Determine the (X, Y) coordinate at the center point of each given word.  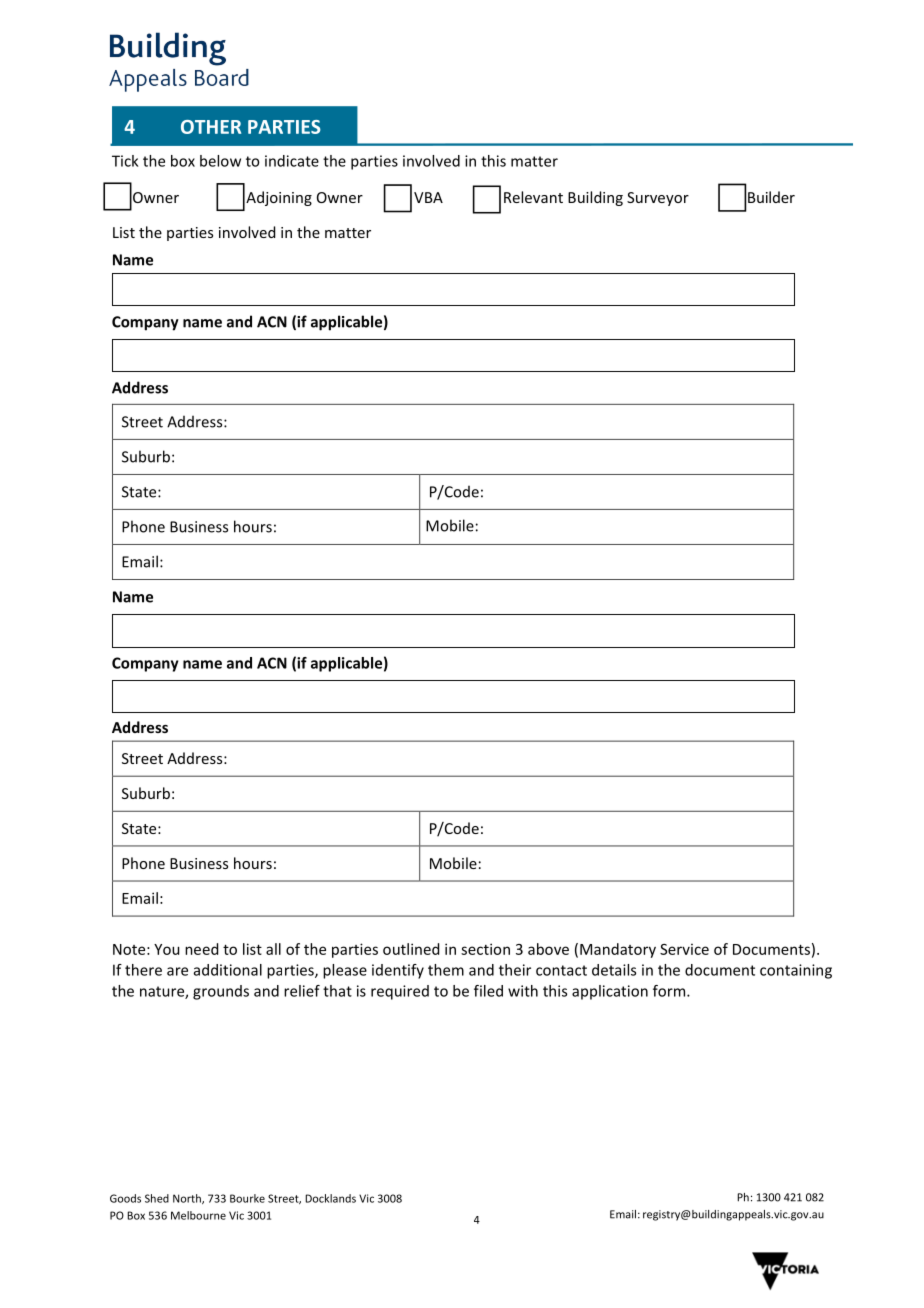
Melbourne (198, 1215)
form (670, 991)
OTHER (211, 127)
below (220, 161)
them (446, 970)
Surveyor (658, 199)
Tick (125, 161)
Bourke (247, 1198)
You (166, 949)
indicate (292, 161)
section (485, 949)
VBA (428, 197)
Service (684, 949)
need (201, 949)
